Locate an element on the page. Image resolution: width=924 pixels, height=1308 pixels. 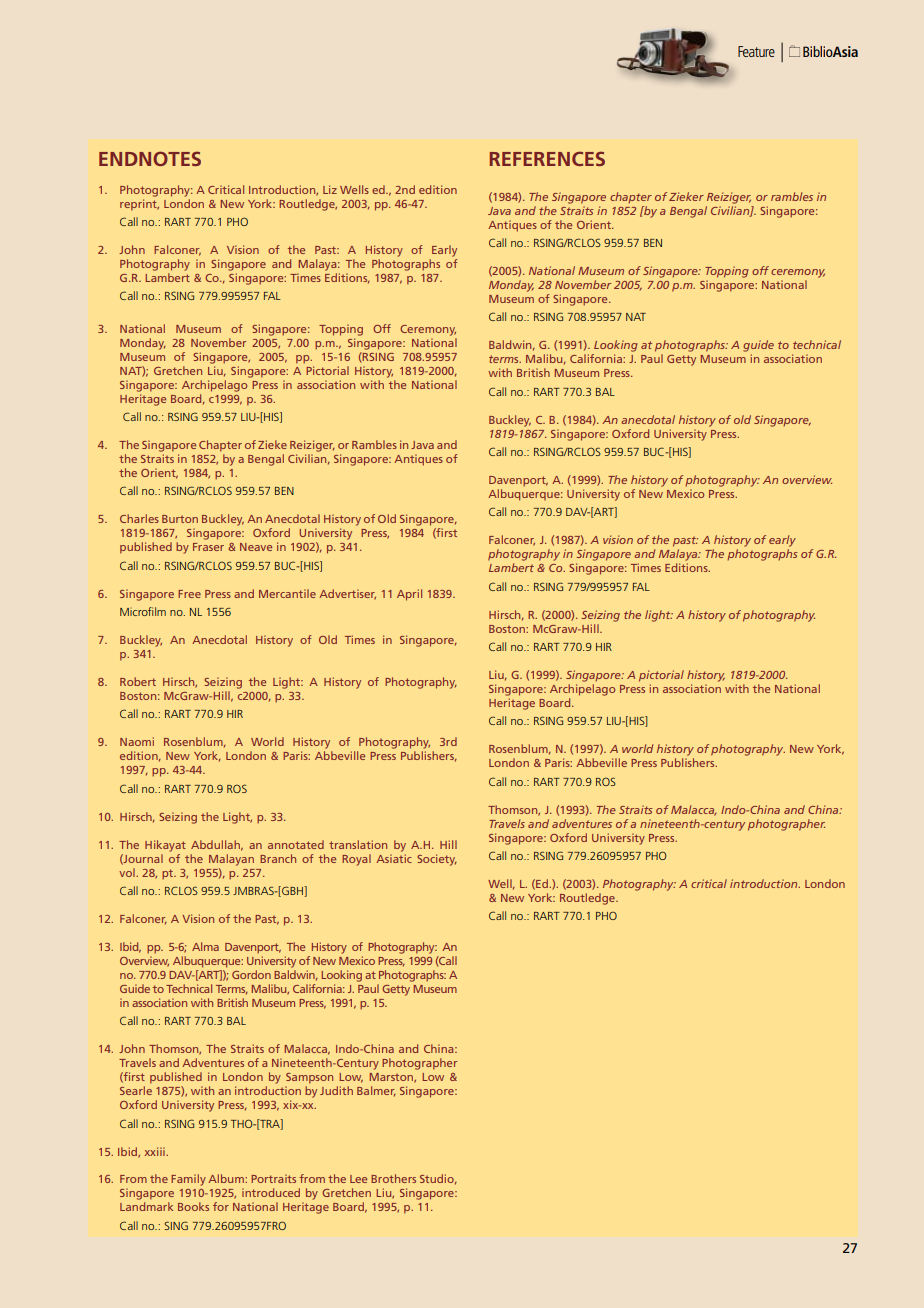
Brothers is located at coordinates (393, 1178).
